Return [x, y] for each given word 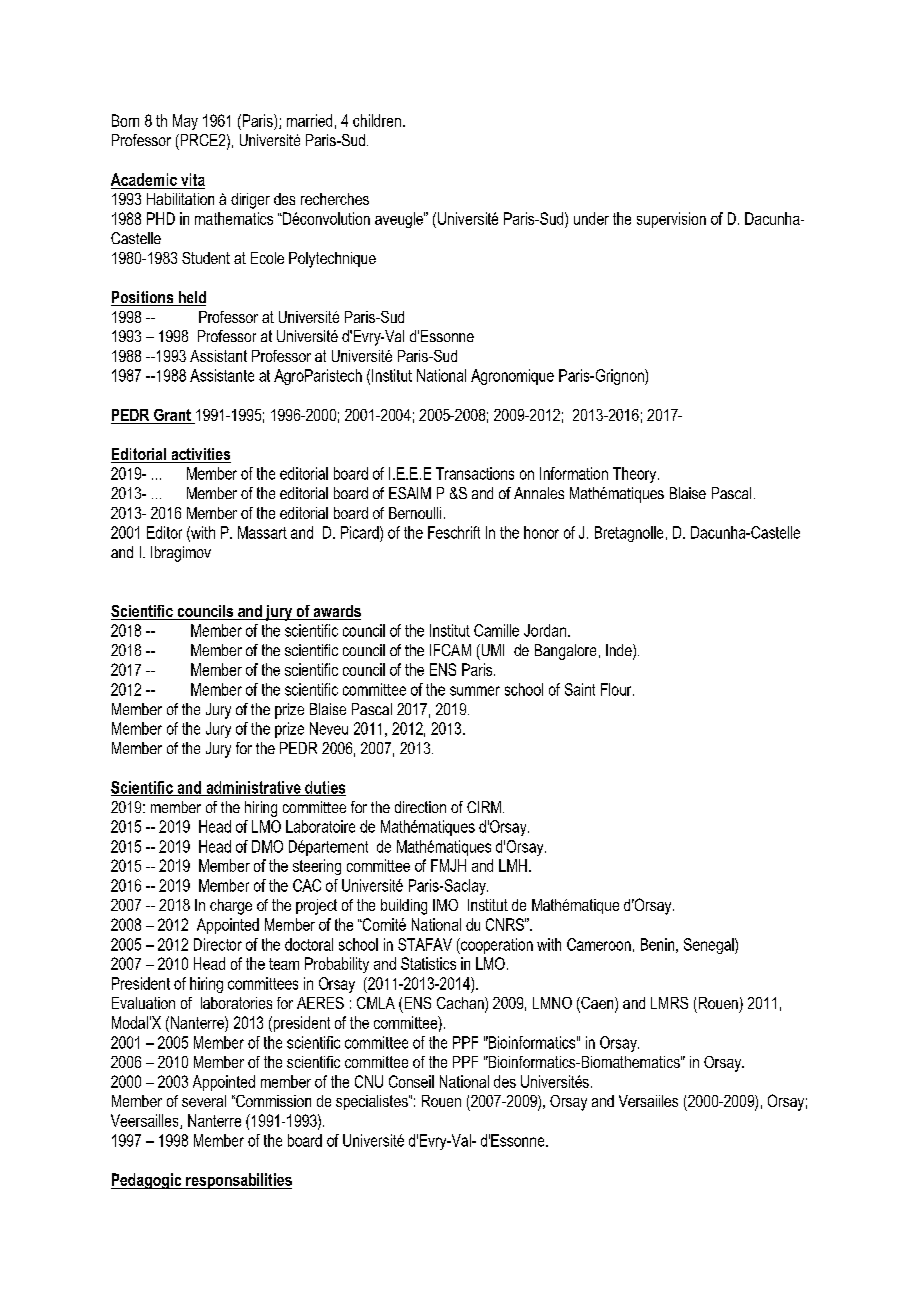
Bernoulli [415, 513]
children [377, 120]
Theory [636, 475]
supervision [671, 220]
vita [193, 179]
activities [200, 455]
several [204, 1101]
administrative [253, 788]
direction [420, 807]
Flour [617, 689]
